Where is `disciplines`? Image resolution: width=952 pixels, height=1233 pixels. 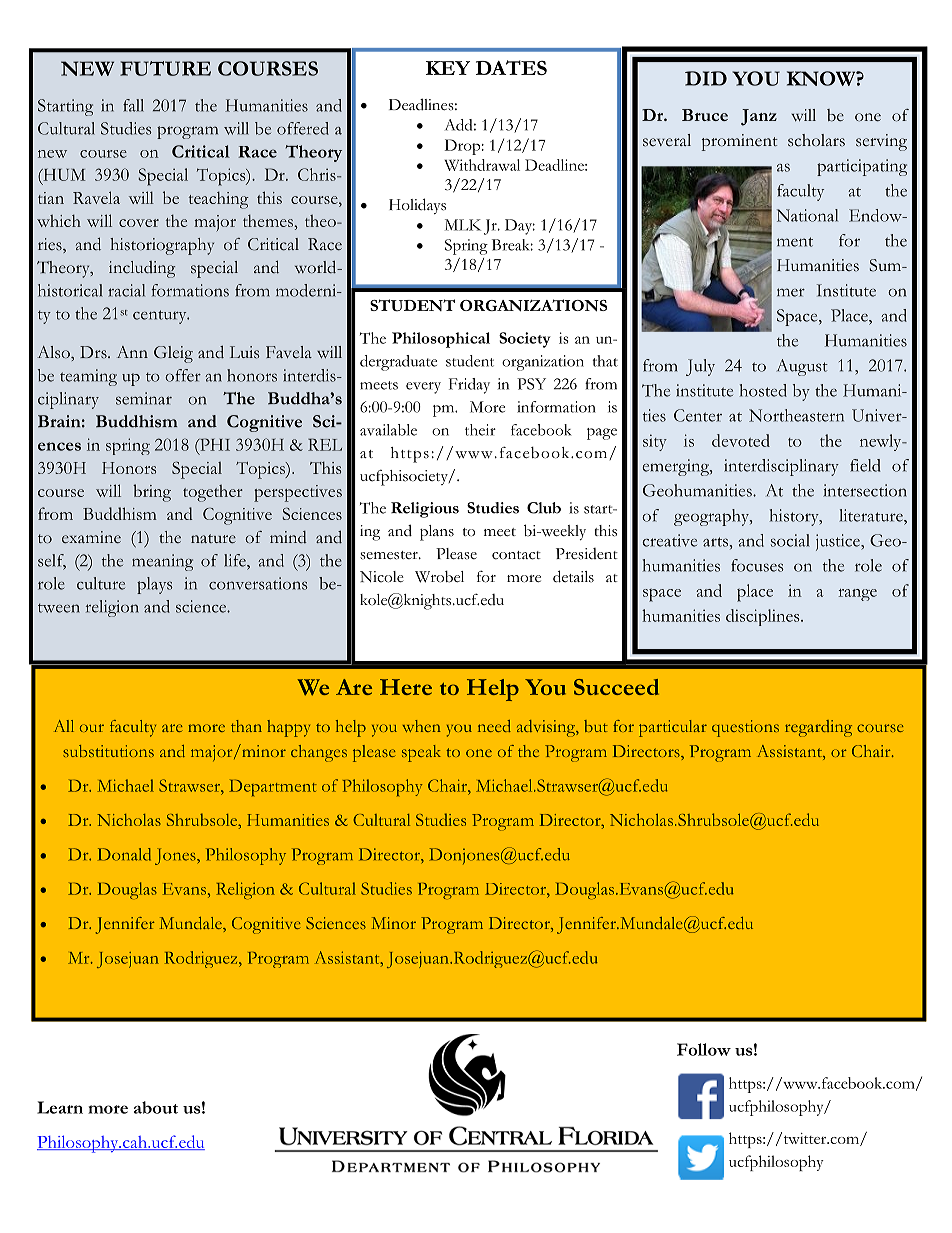
disciplines is located at coordinates (764, 617).
